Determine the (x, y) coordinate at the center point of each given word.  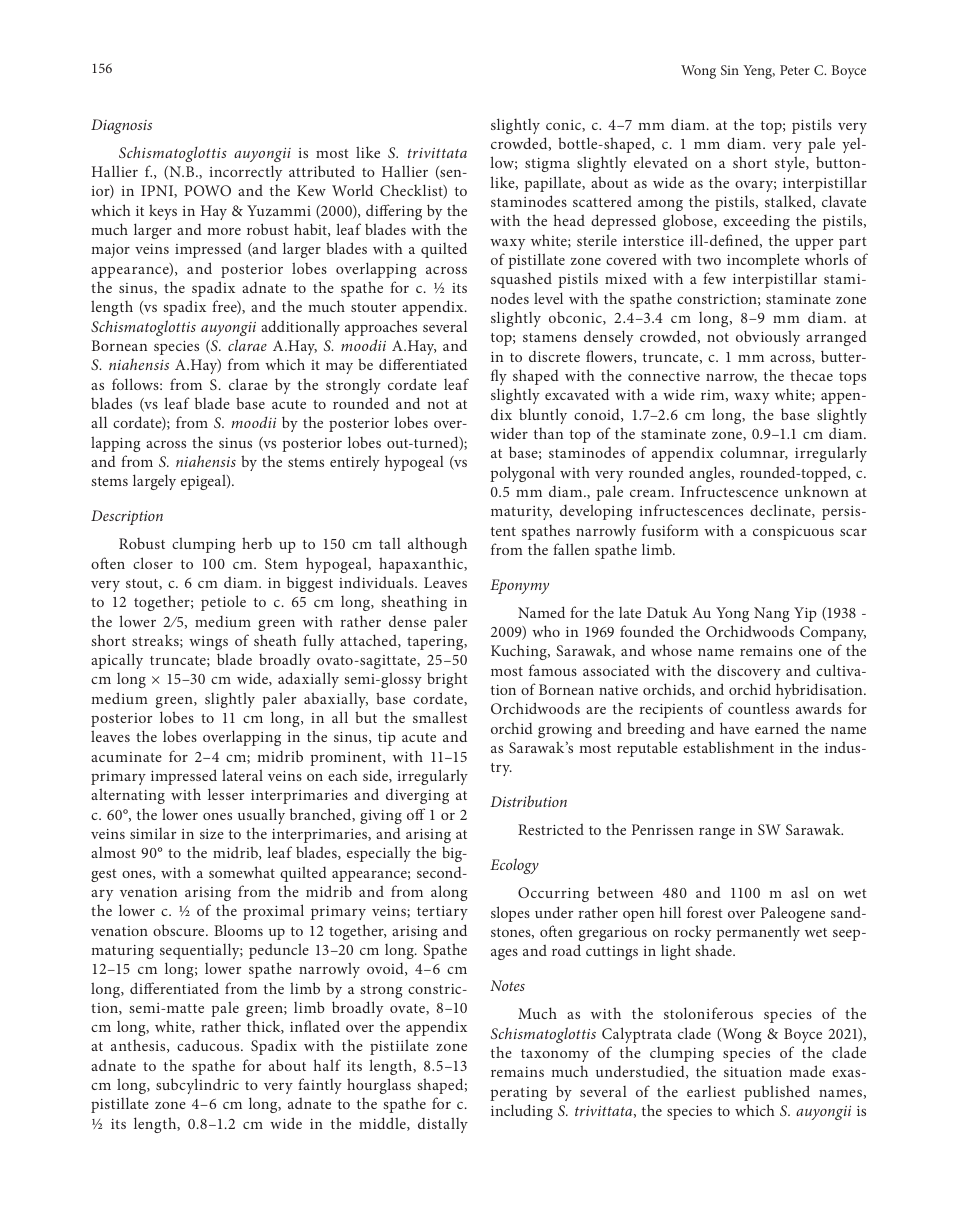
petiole (223, 603)
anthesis (139, 1046)
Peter (795, 70)
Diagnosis (121, 126)
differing (394, 212)
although (437, 545)
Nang (771, 614)
